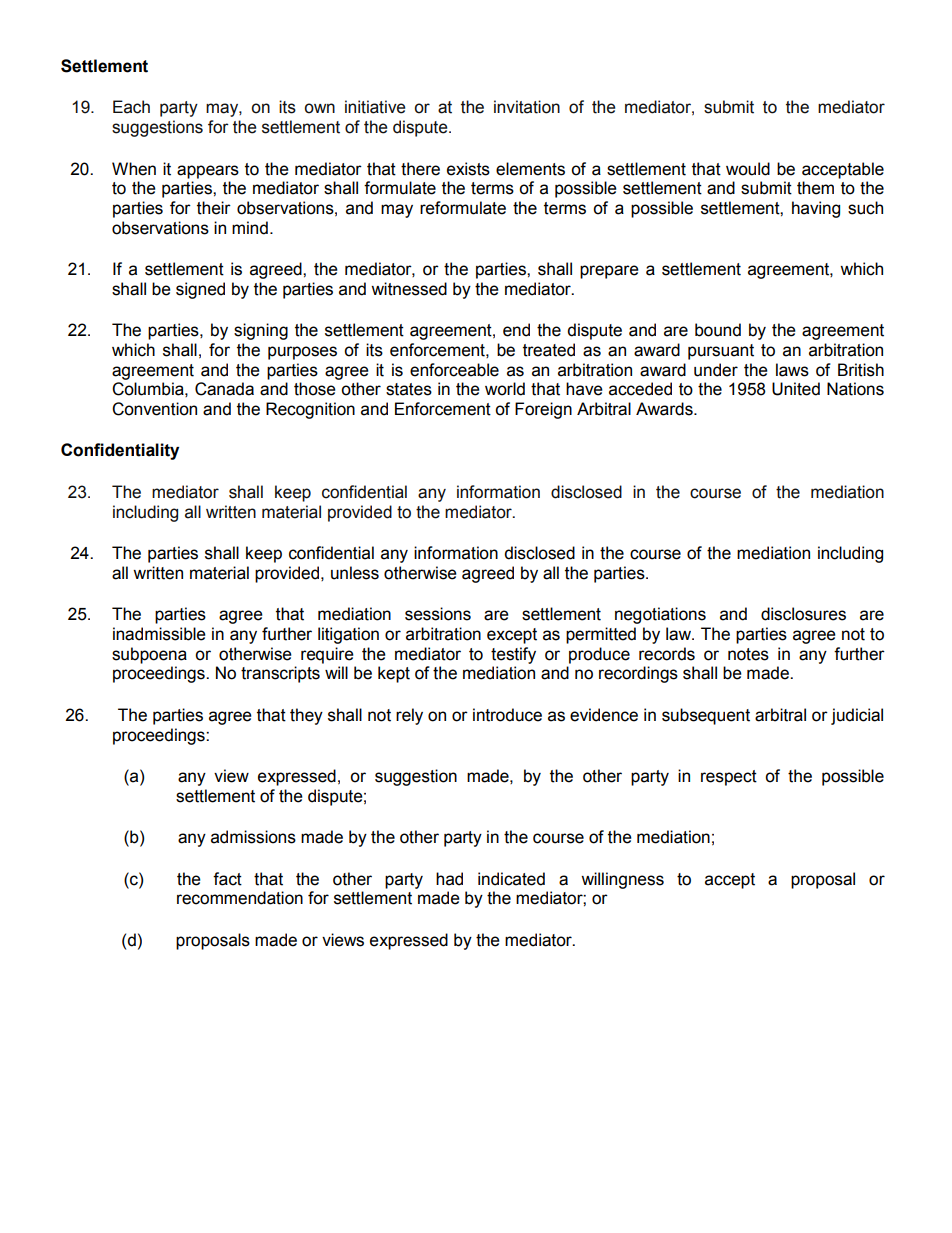 Image resolution: width=952 pixels, height=1233 pixels. What do you see at coordinates (748, 169) in the image?
I see `would` at bounding box center [748, 169].
